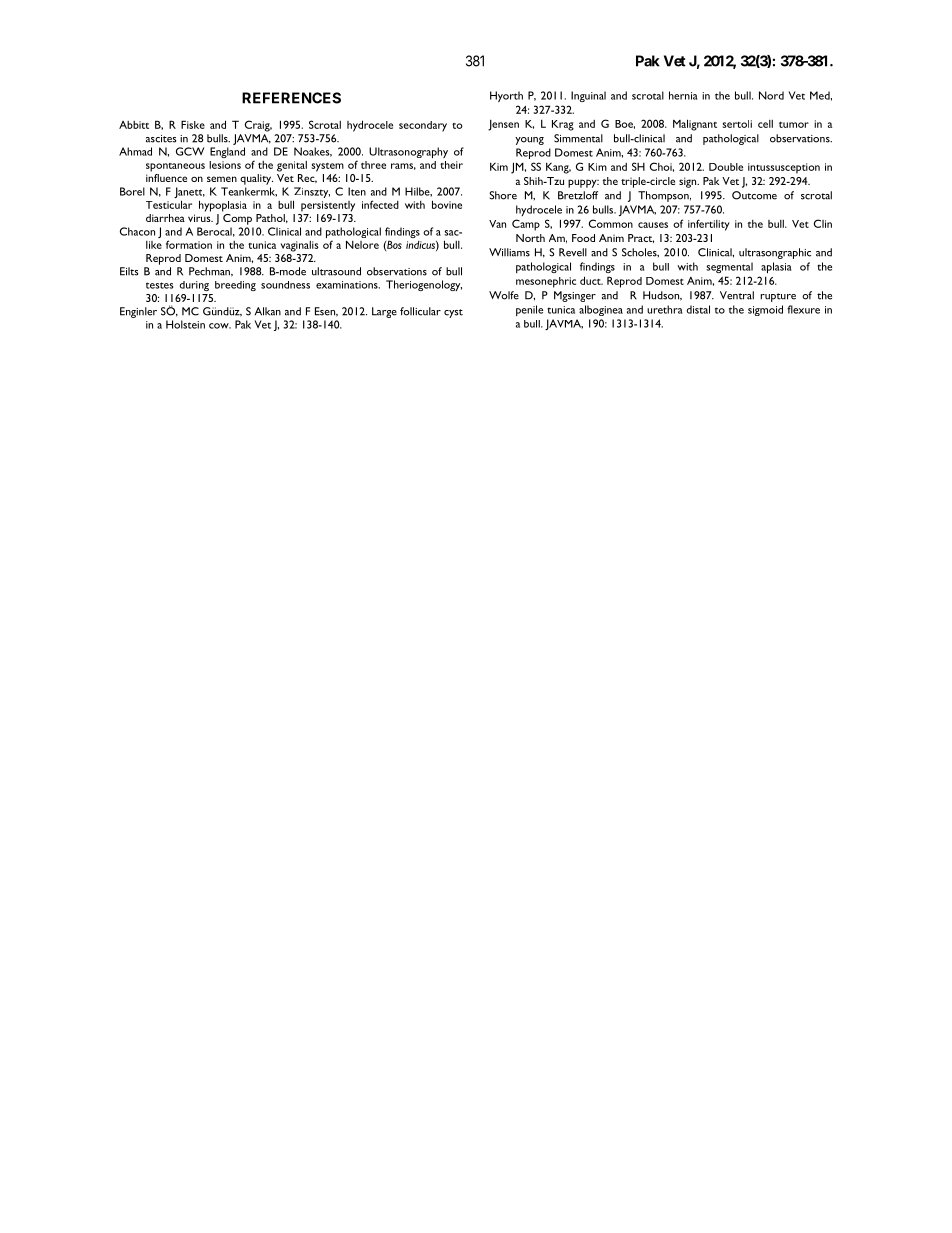 The image size is (952, 1233). Describe the element at coordinates (698, 309) in the screenshot. I see `distal` at that location.
